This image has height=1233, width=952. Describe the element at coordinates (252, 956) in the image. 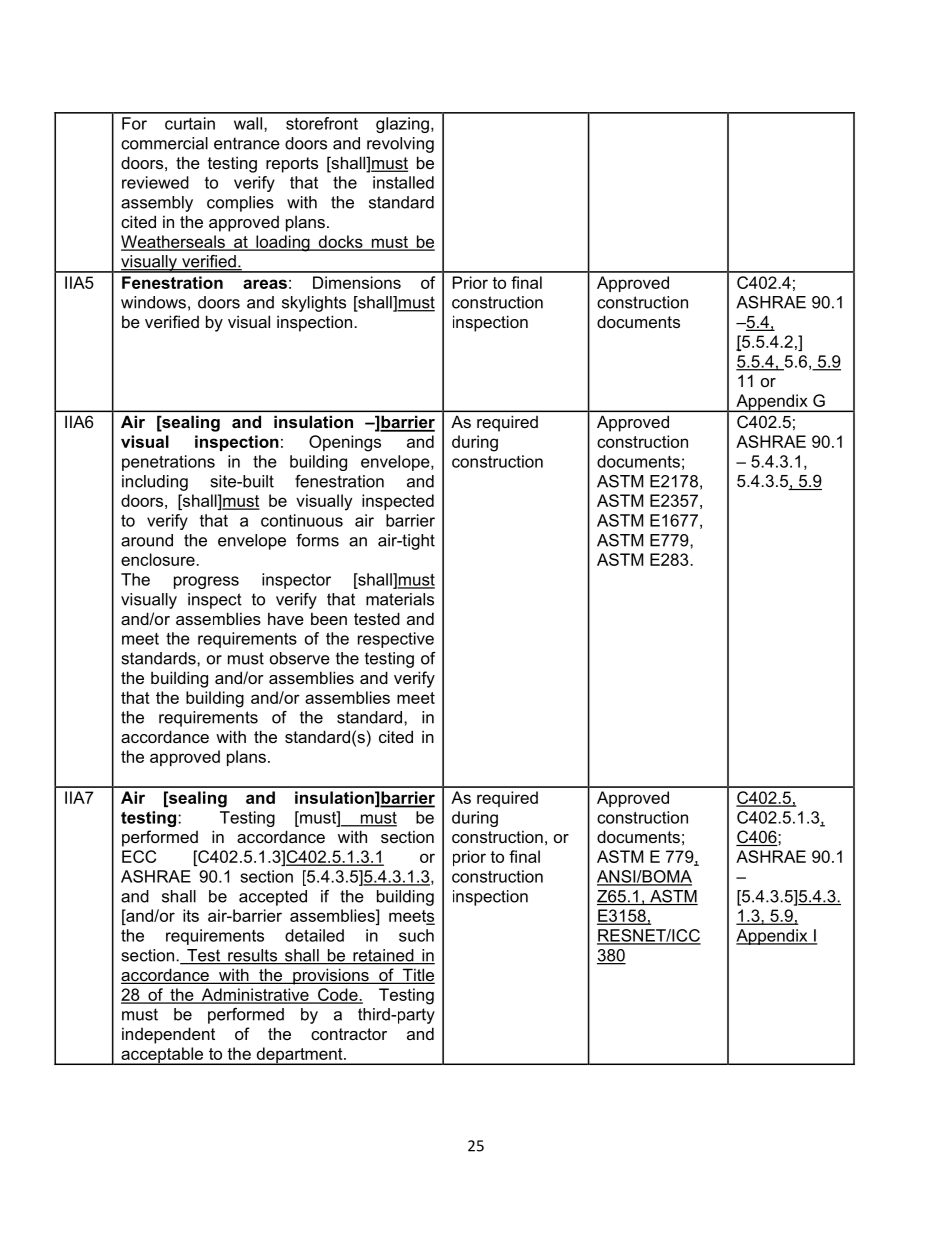

I see `results` at that location.
